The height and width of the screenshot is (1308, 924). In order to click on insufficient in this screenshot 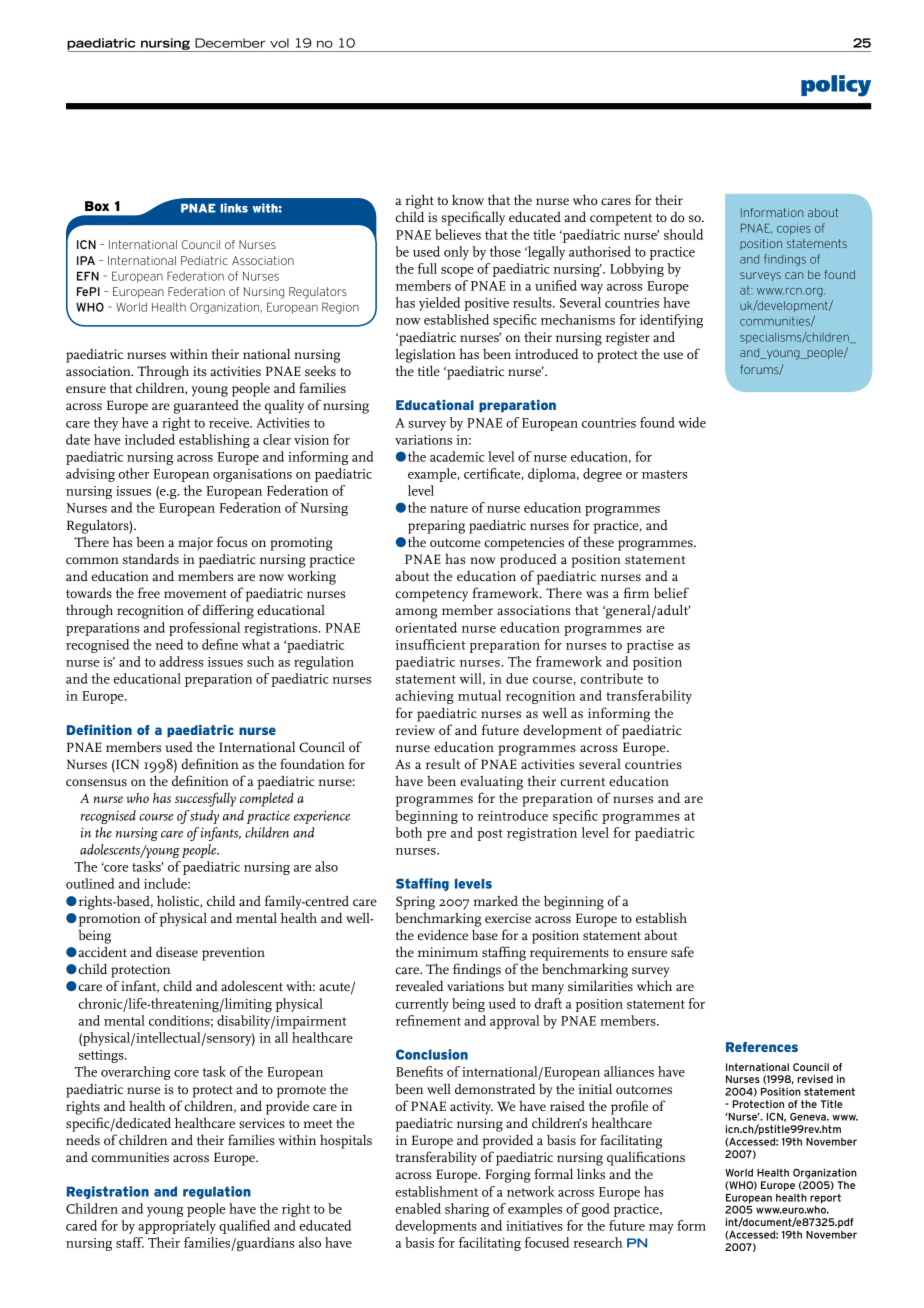, I will do `click(430, 644)`.
